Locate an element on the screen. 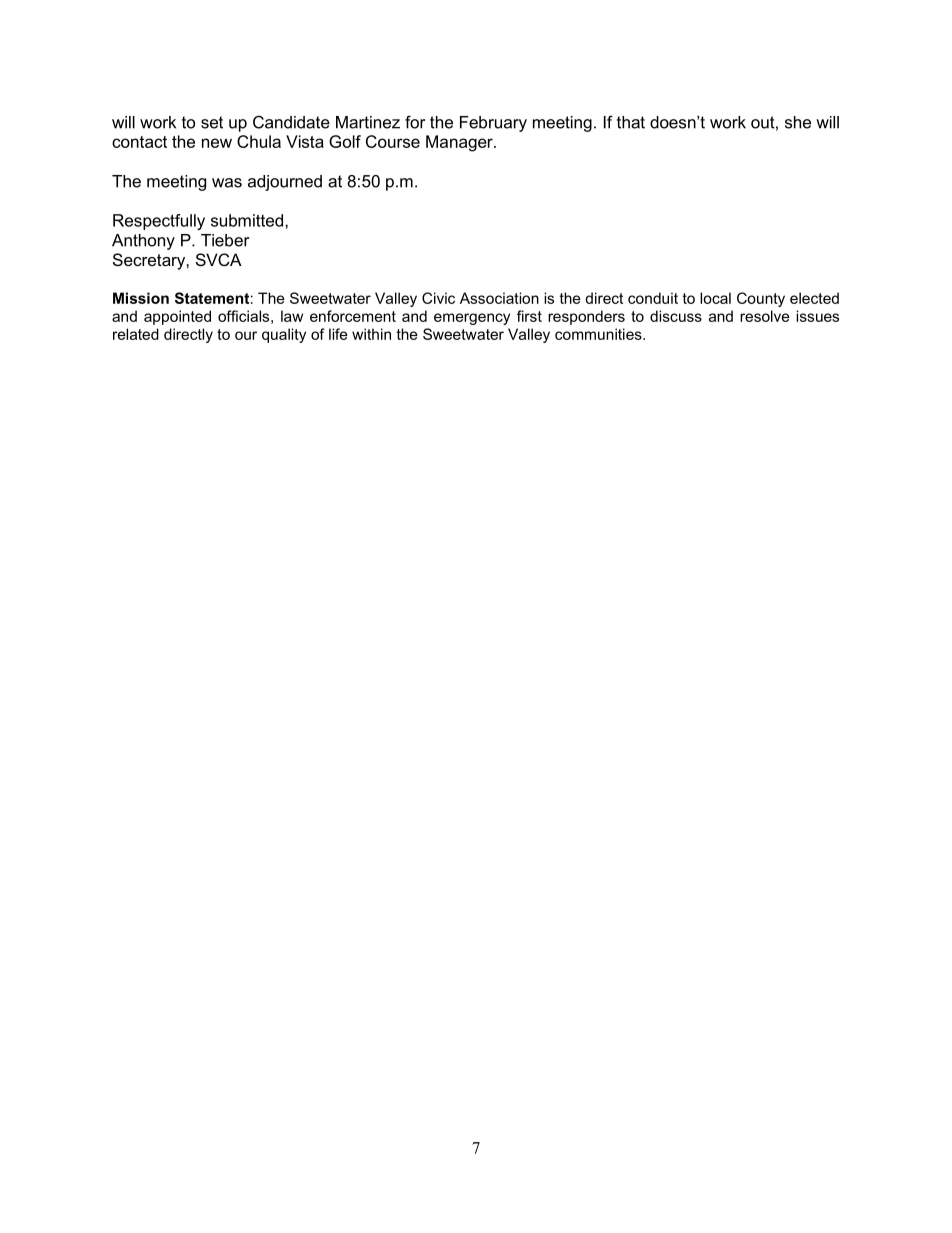 Image resolution: width=952 pixels, height=1233 pixels. Manager is located at coordinates (460, 143).
